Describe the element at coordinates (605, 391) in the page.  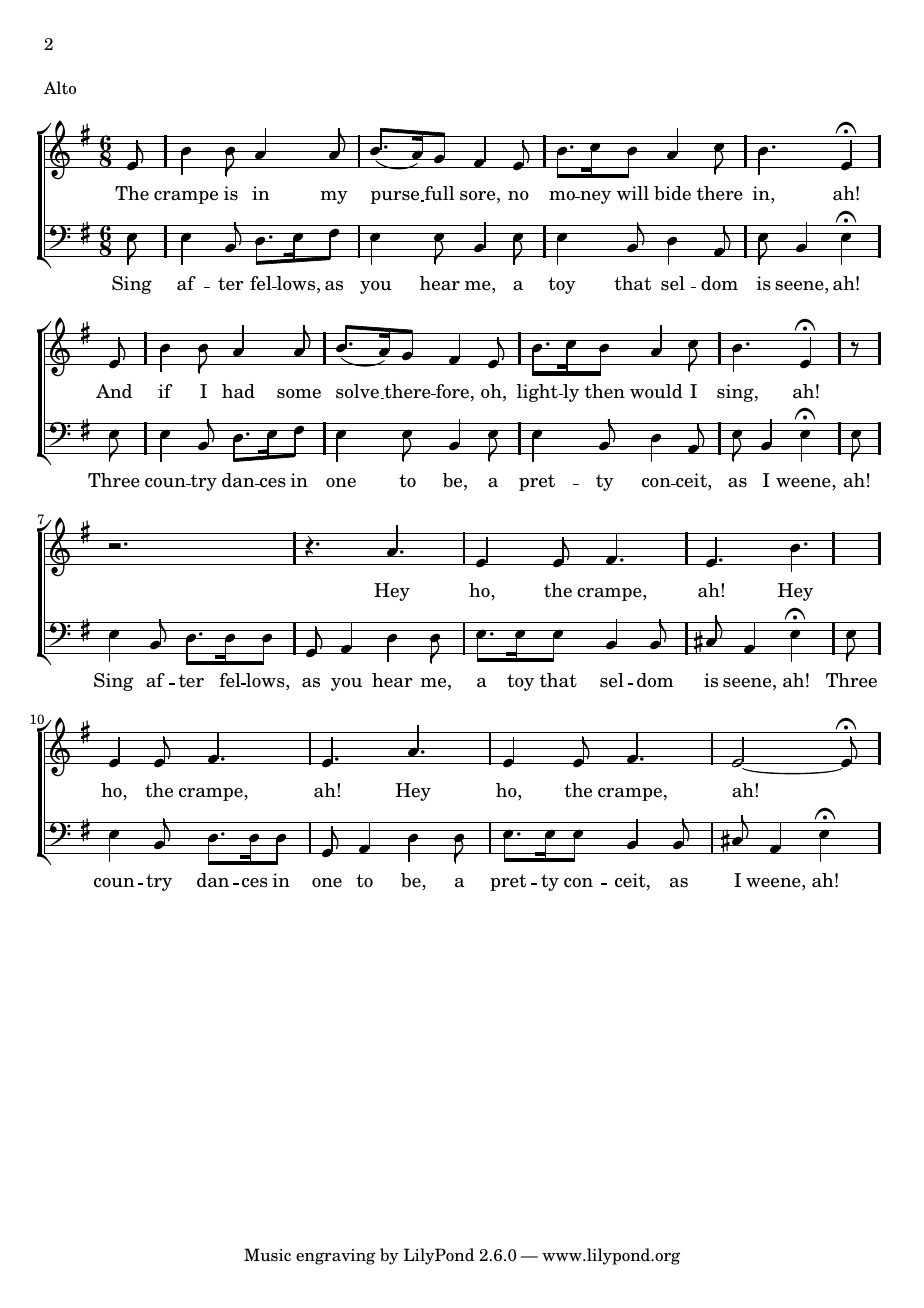
I see `then` at that location.
